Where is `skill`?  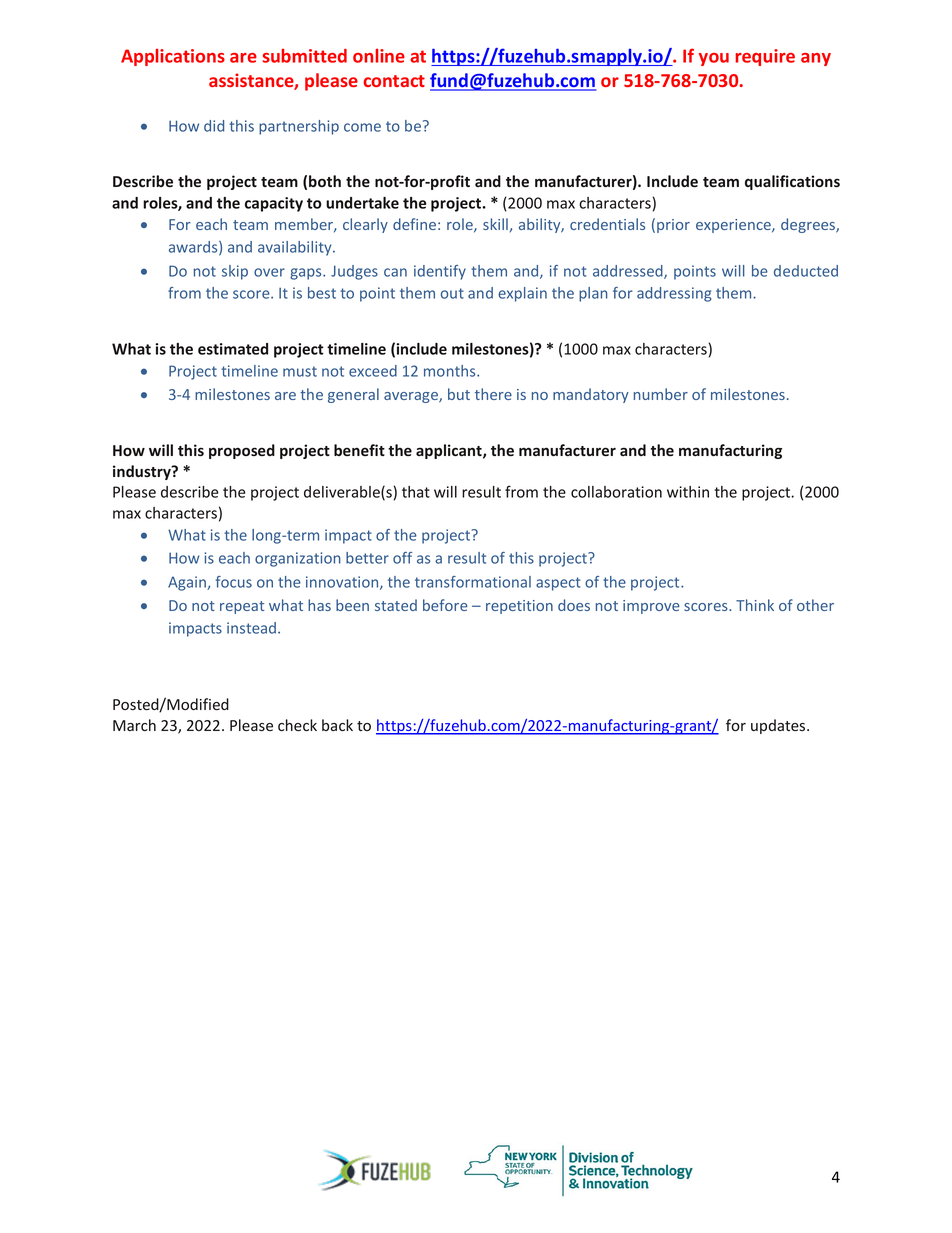
skill is located at coordinates (495, 224).
